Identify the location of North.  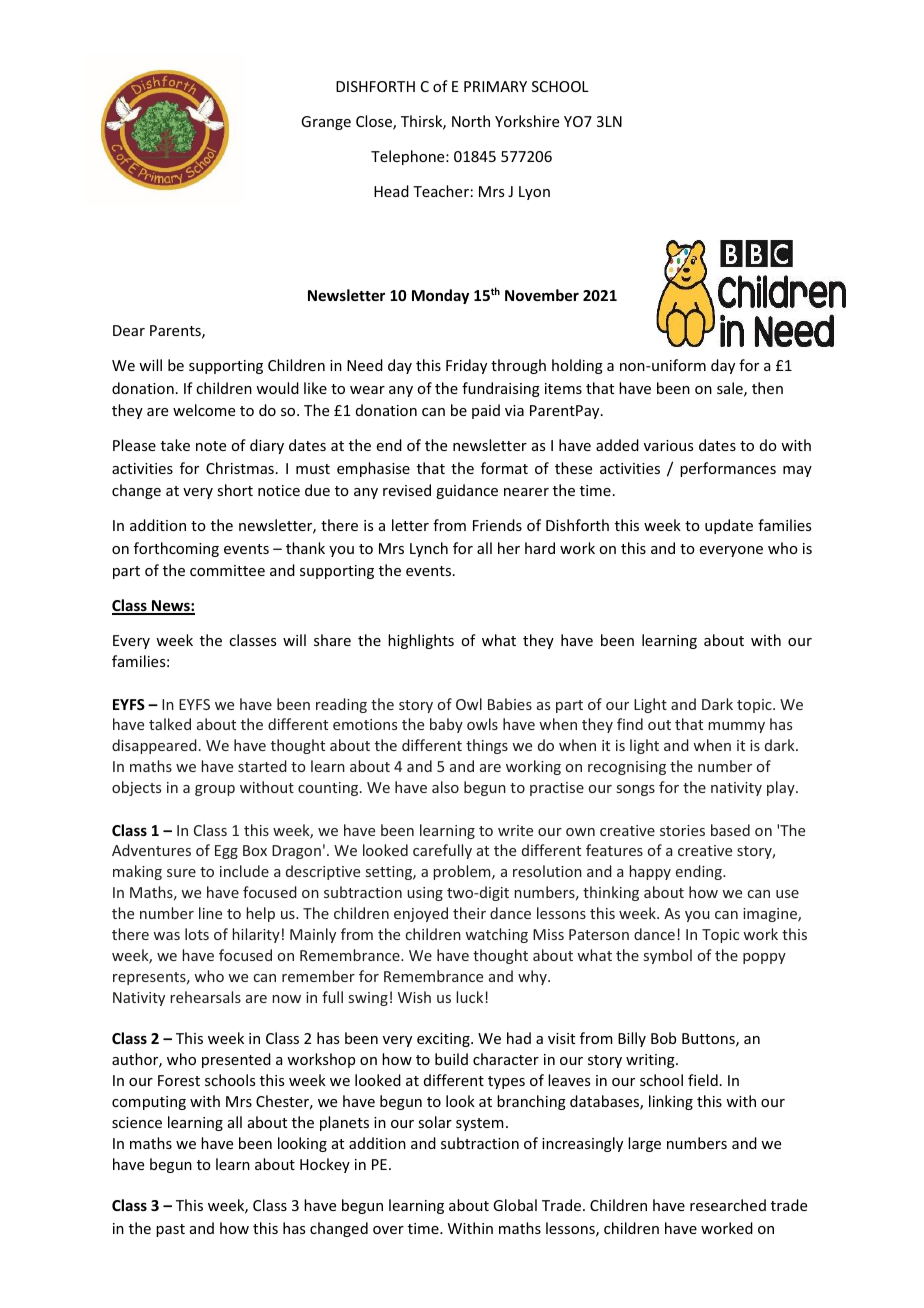
(471, 121).
